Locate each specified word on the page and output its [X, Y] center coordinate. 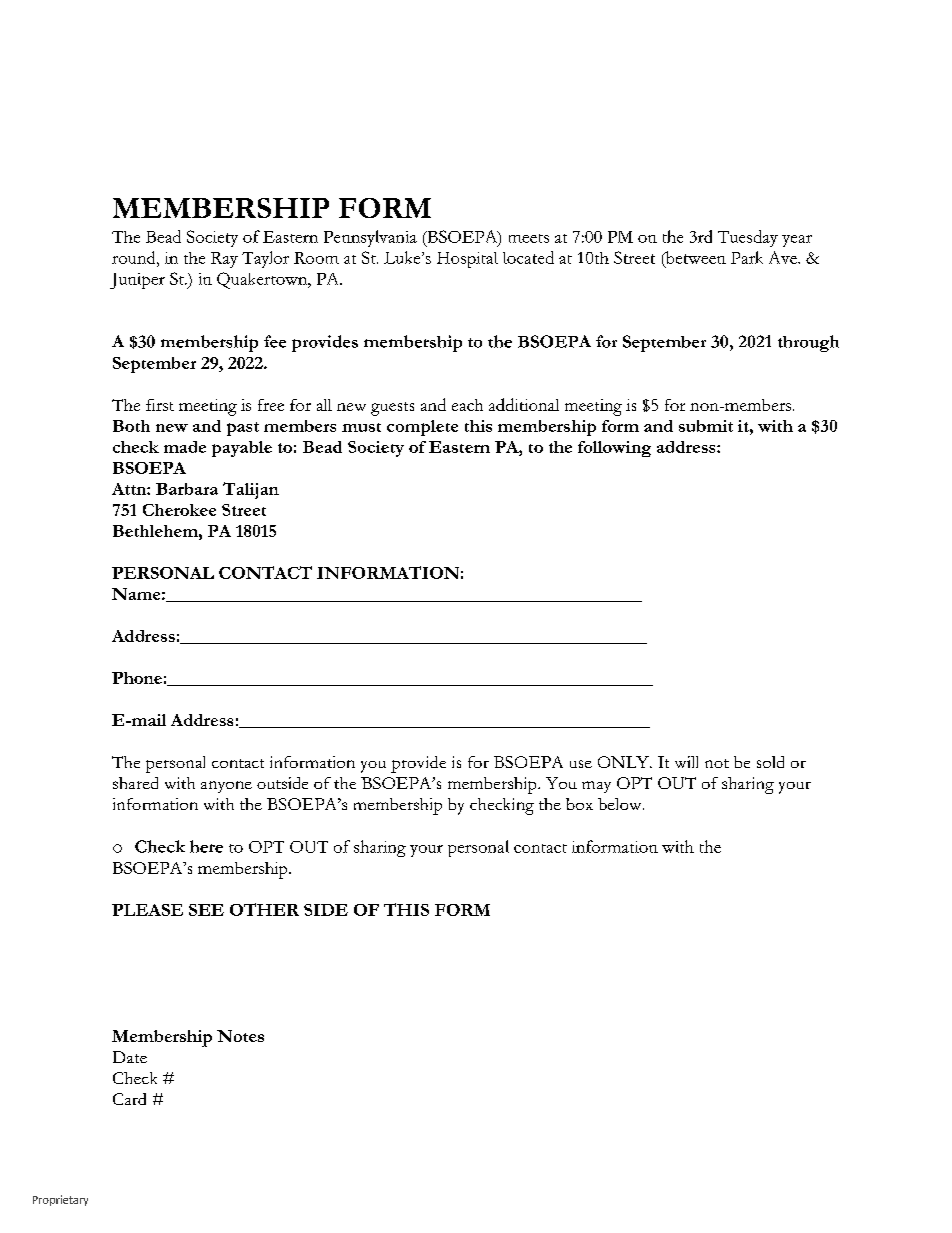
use [581, 764]
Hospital [467, 260]
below [621, 804]
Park [747, 257]
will [686, 762]
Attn [130, 489]
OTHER [264, 909]
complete [422, 428]
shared [135, 783]
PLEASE [147, 910]
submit [706, 426]
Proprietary [60, 1200]
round [135, 257]
